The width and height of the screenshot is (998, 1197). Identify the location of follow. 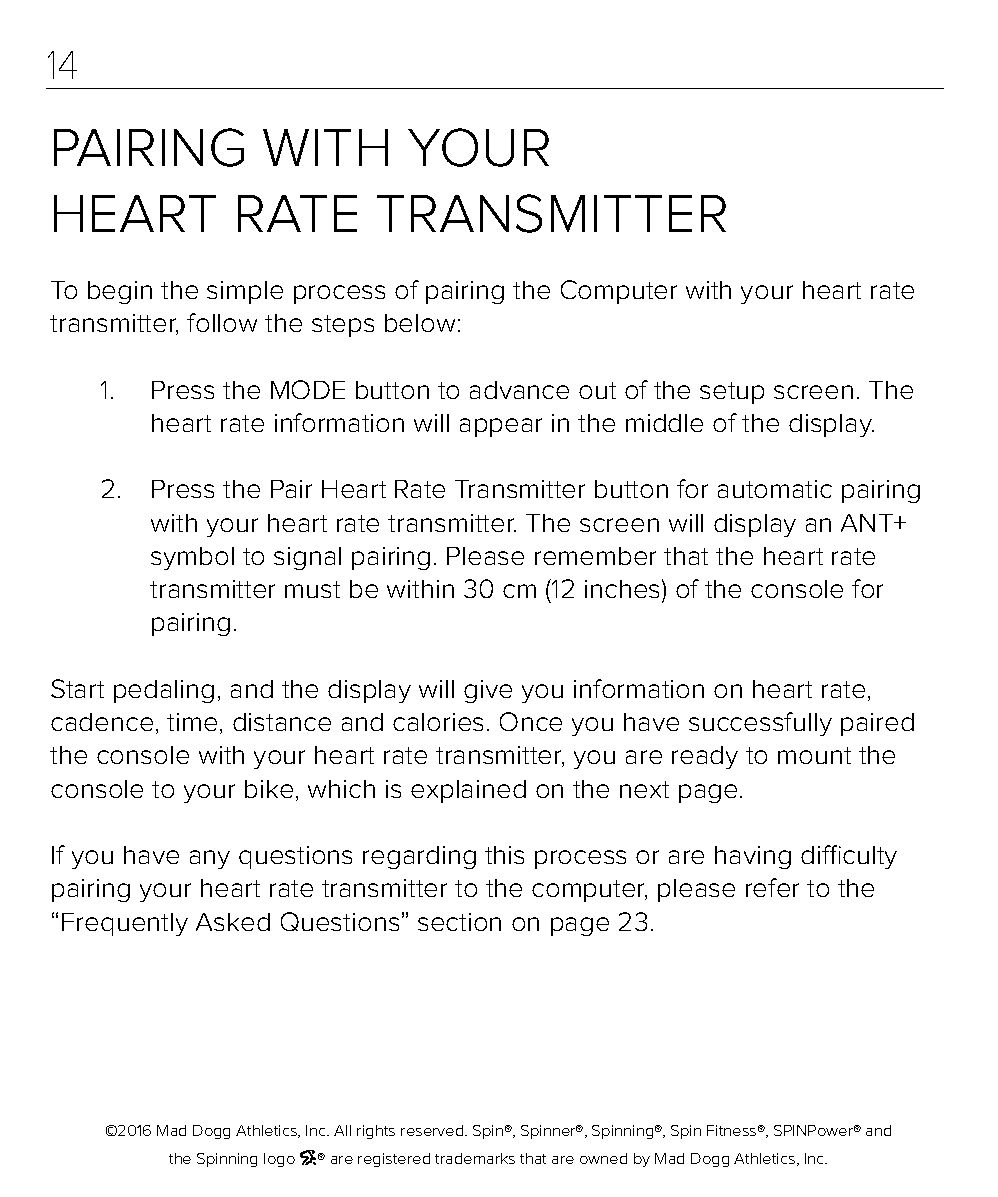
(222, 322).
